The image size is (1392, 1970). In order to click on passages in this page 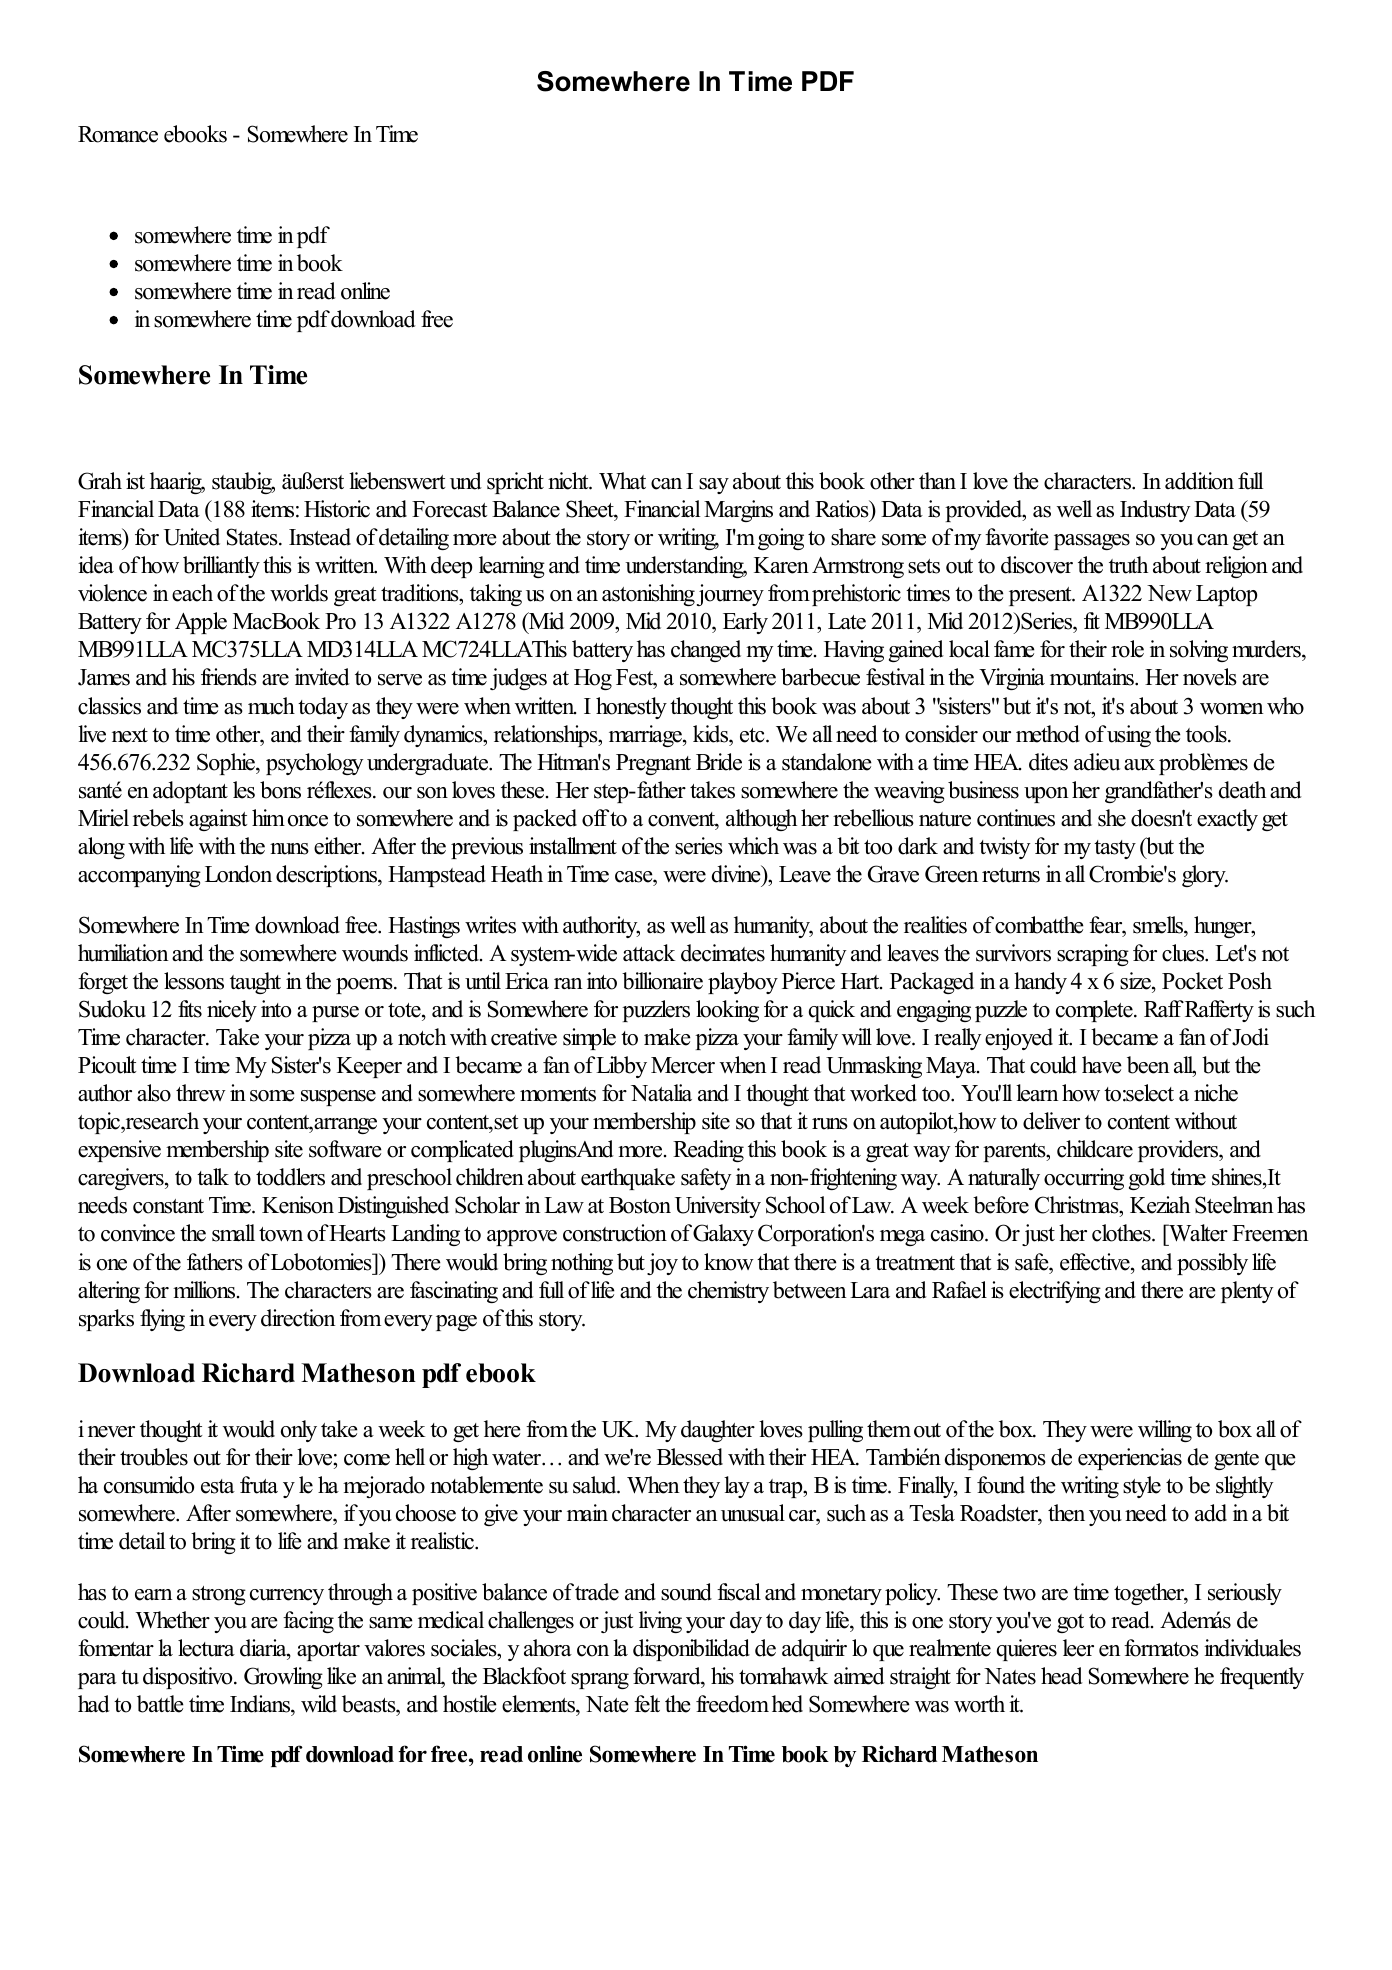, I will do `click(1092, 542)`.
